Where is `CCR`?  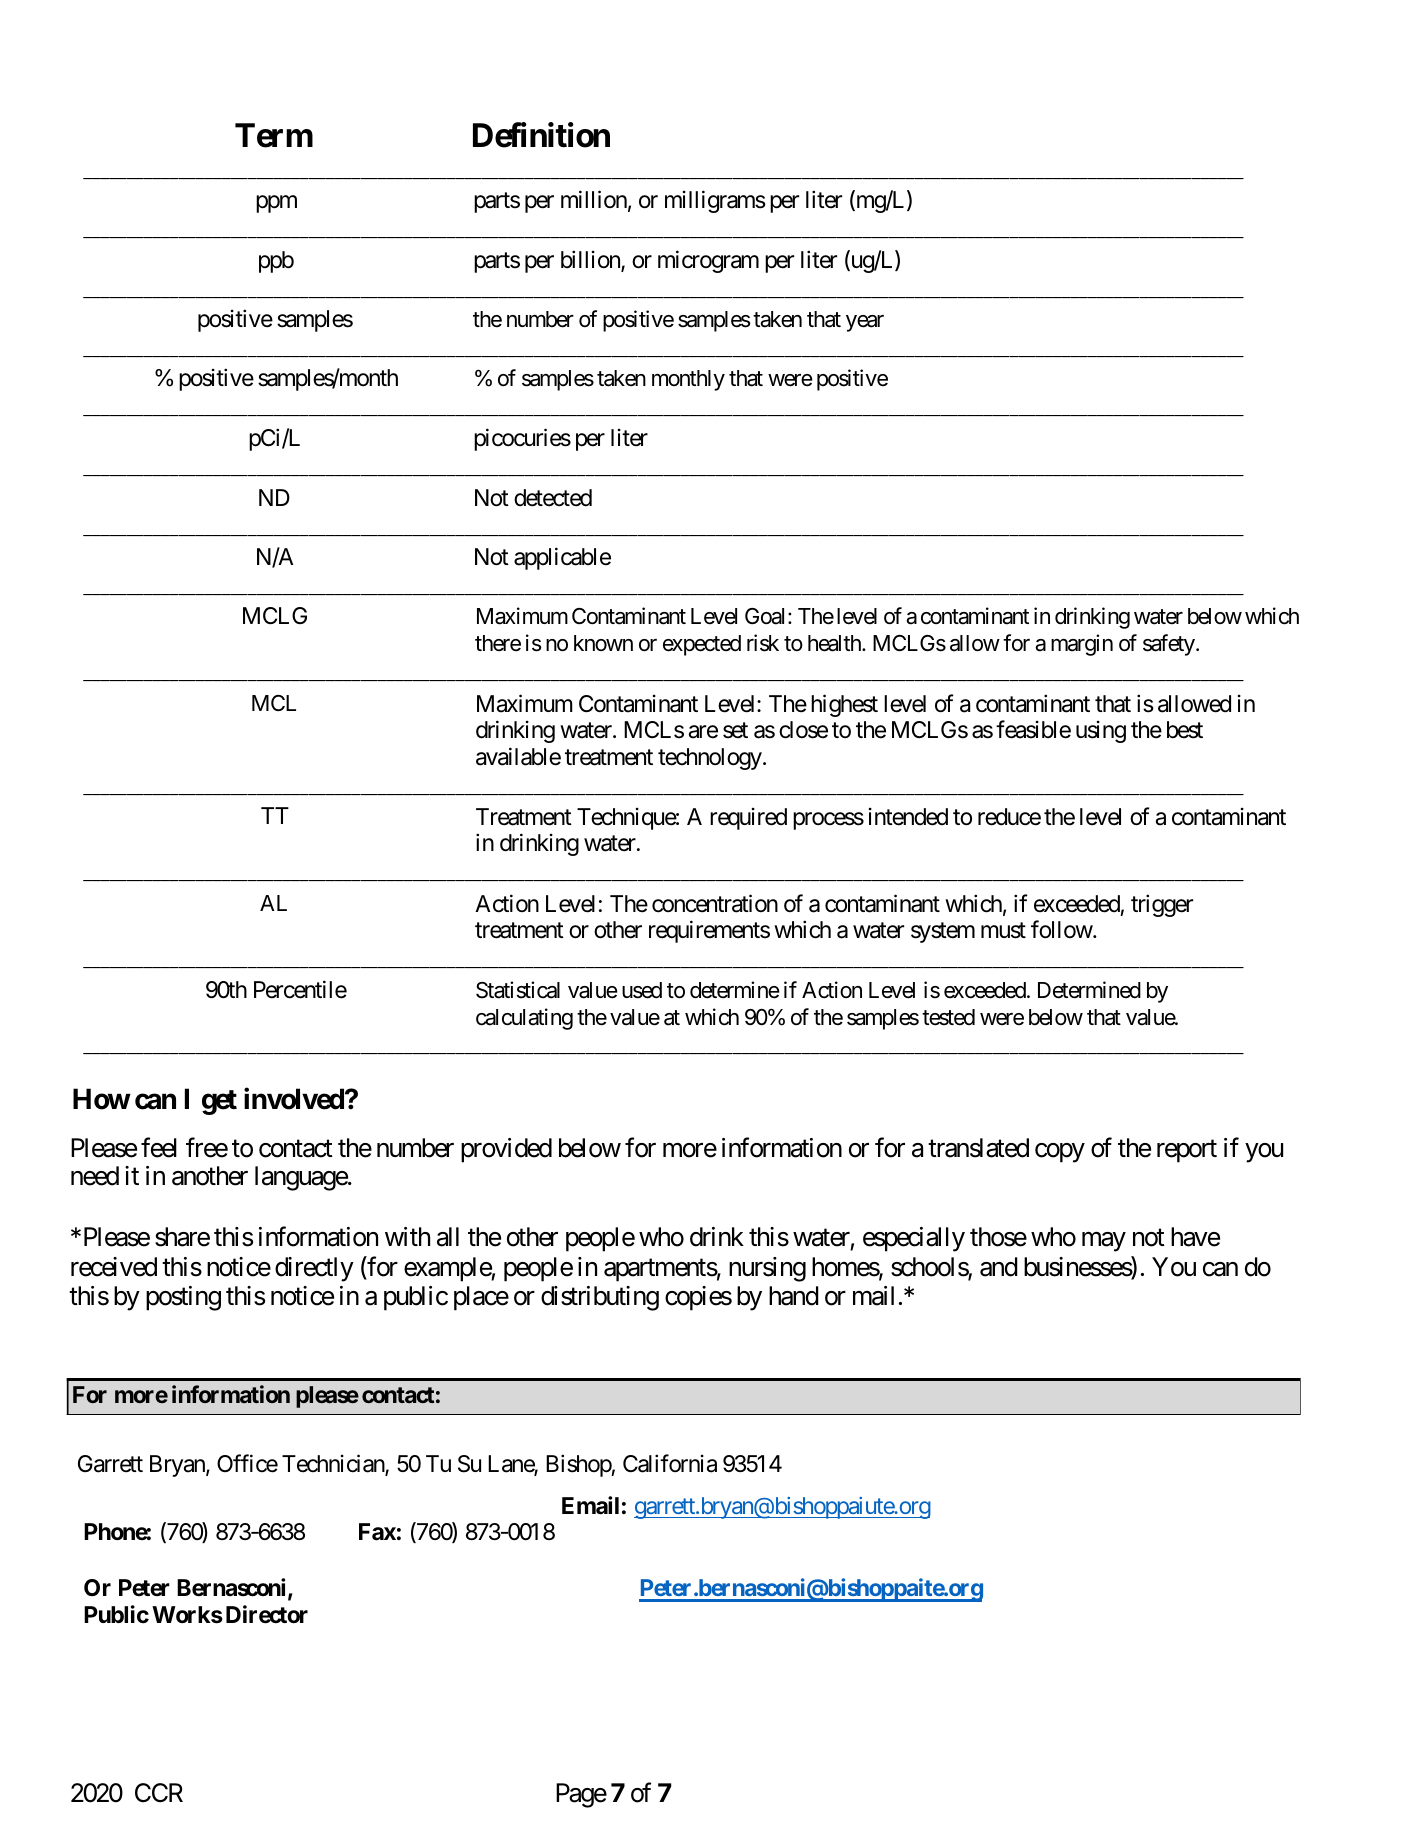
CCR is located at coordinates (159, 1793).
